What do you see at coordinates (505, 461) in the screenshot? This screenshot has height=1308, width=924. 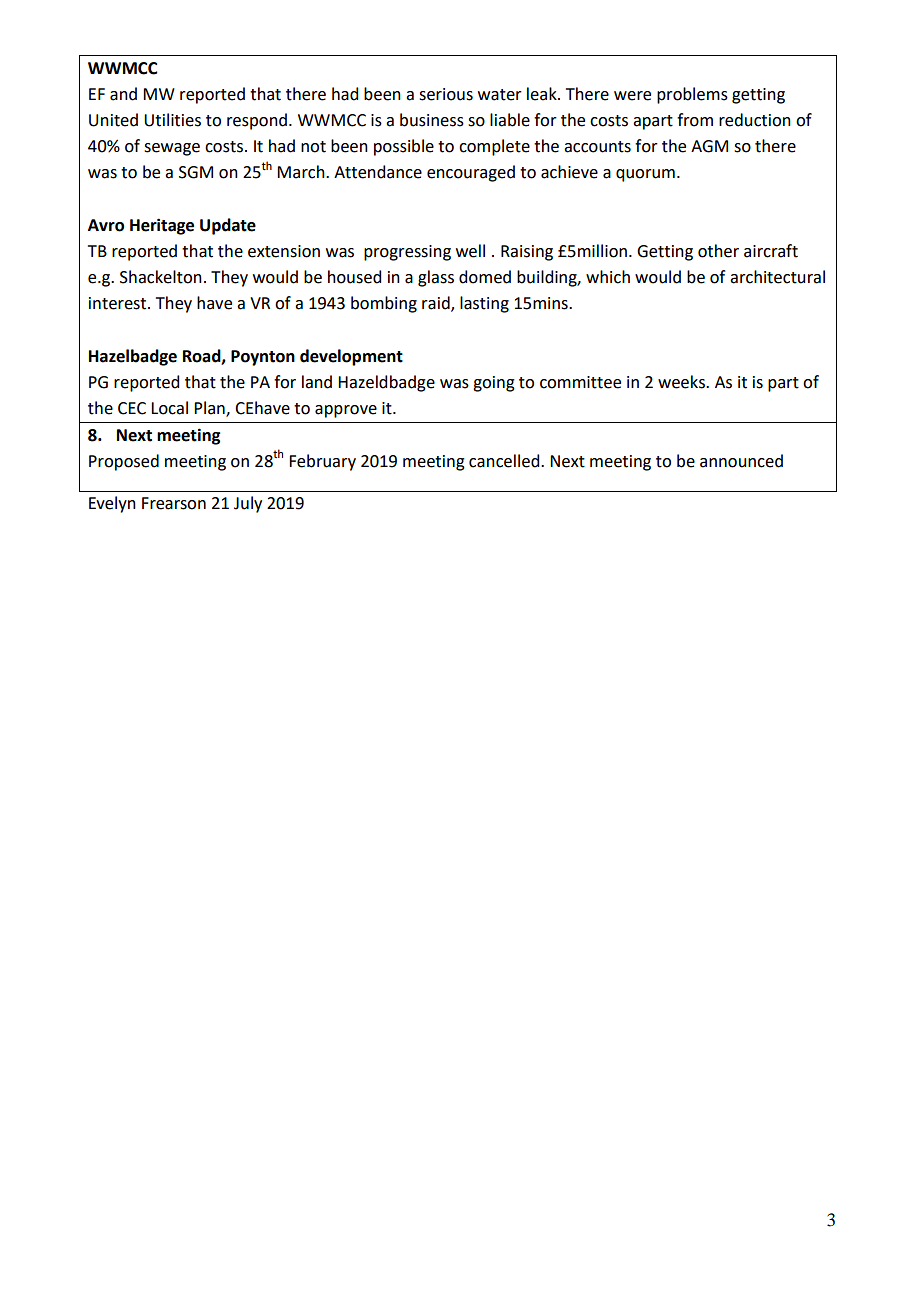 I see `cancelled` at bounding box center [505, 461].
